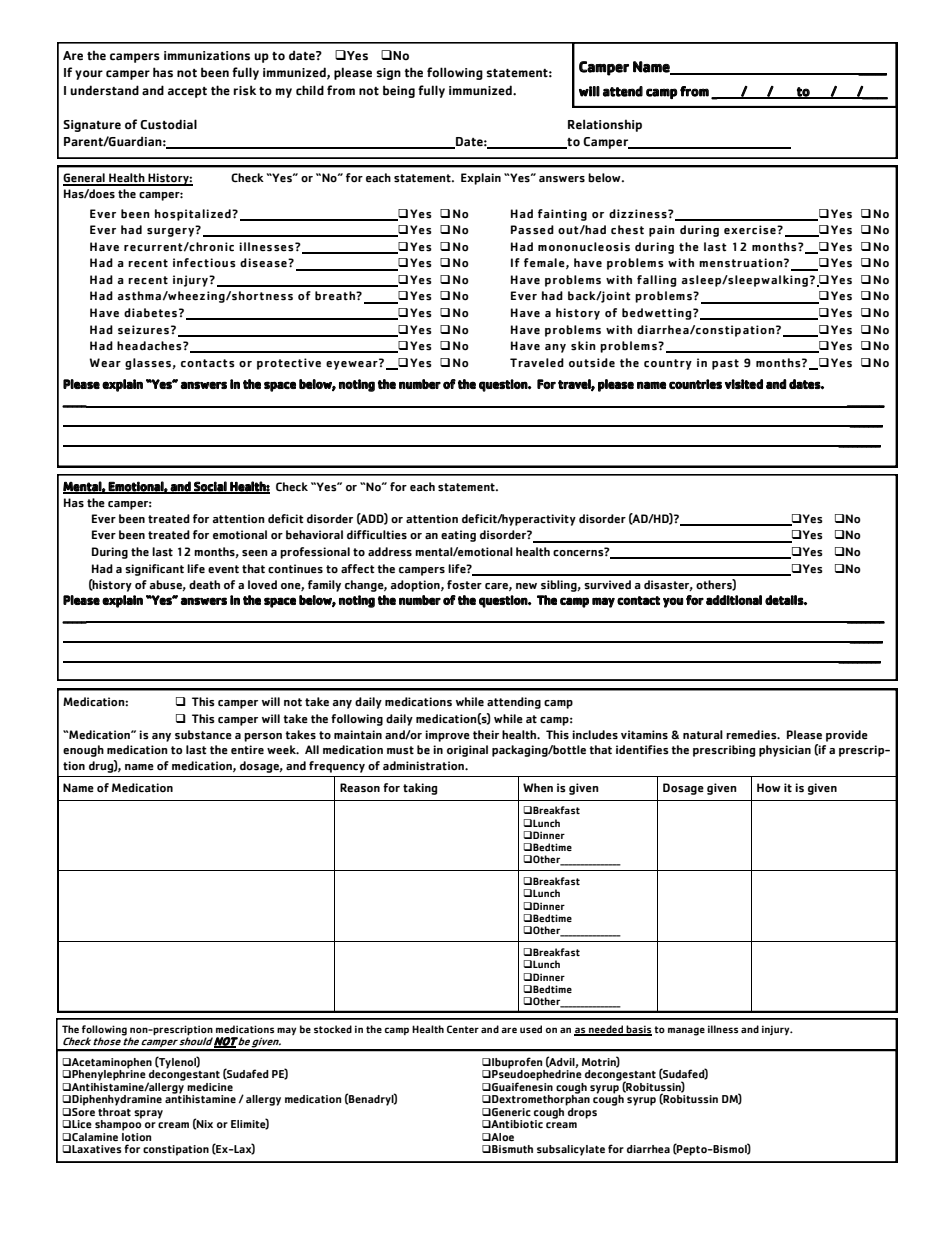  I want to click on survived, so click(607, 585).
